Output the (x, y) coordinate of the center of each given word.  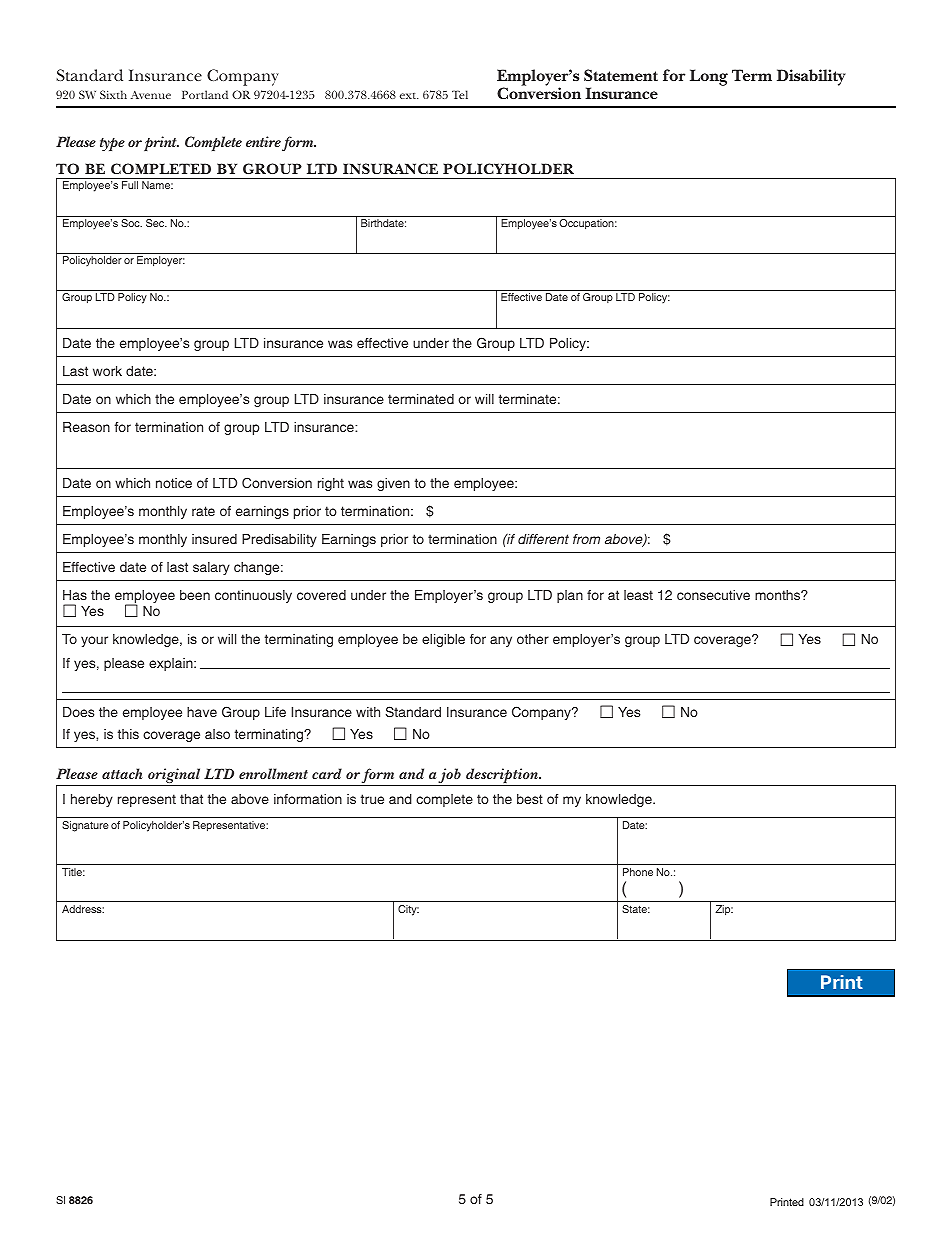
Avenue (151, 95)
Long (709, 77)
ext (409, 96)
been (195, 595)
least (638, 595)
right (331, 484)
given (393, 484)
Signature (85, 826)
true (372, 799)
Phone (638, 872)
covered (321, 595)
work (107, 371)
